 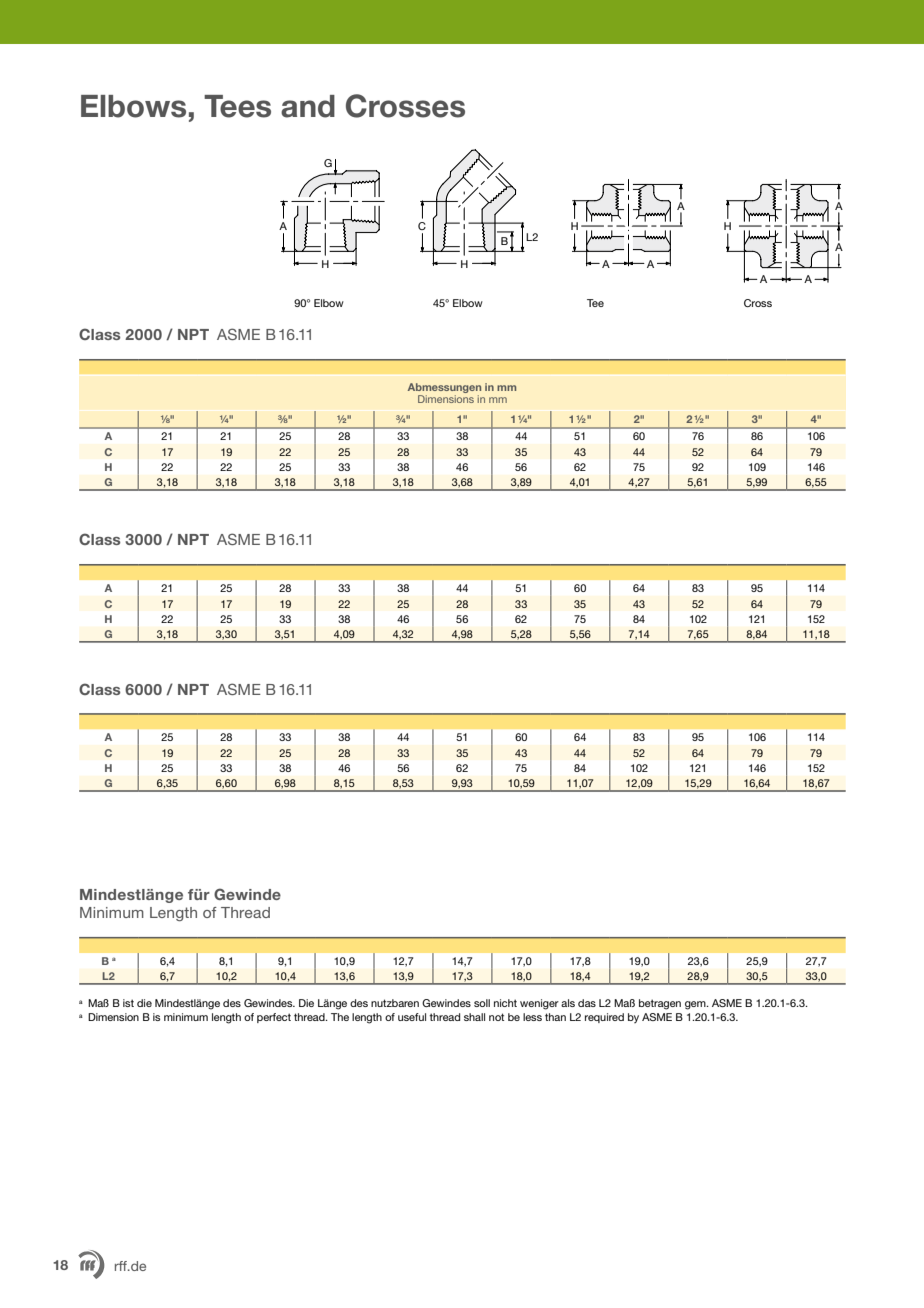 I want to click on Tees, so click(x=237, y=106).
